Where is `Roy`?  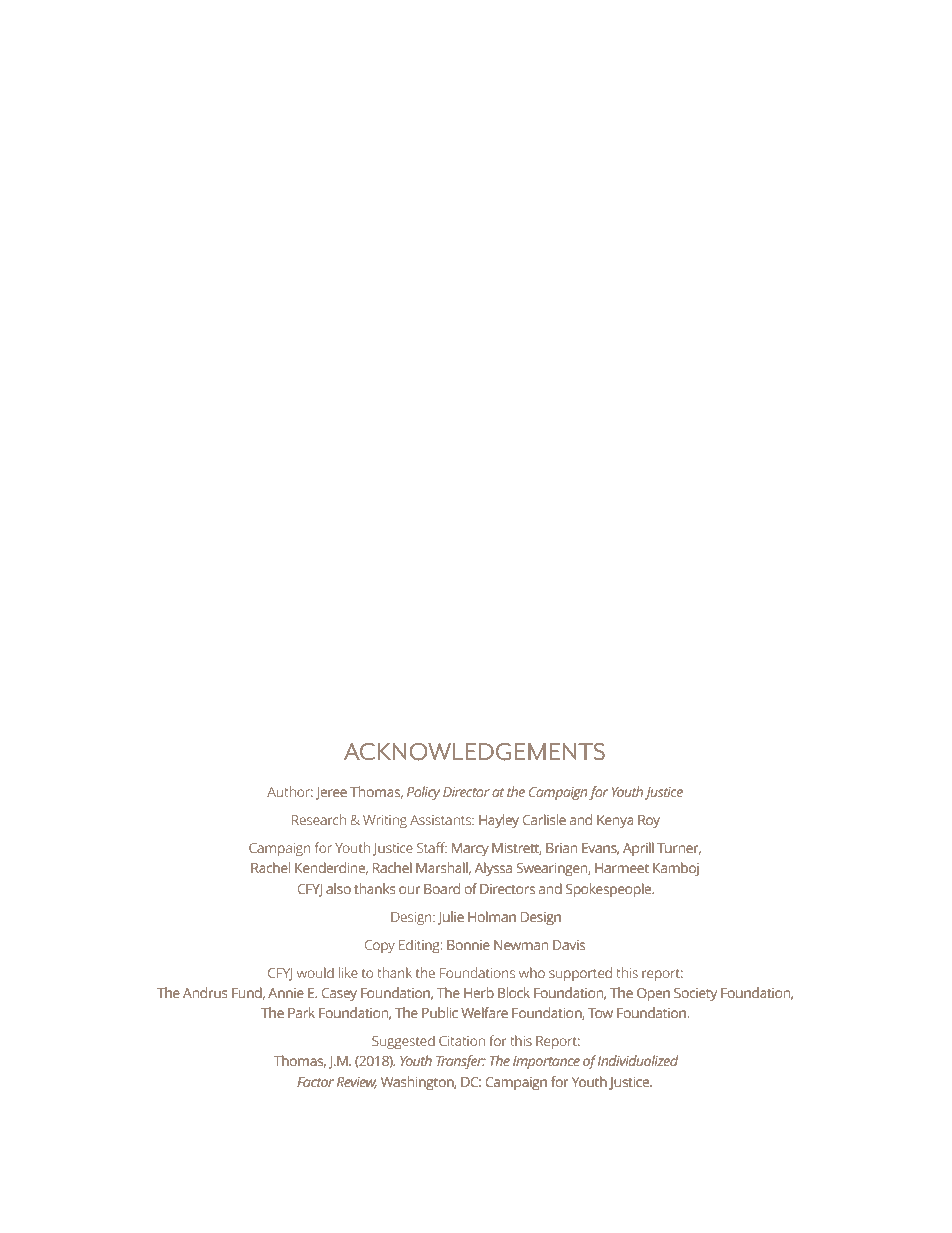 Roy is located at coordinates (649, 821).
